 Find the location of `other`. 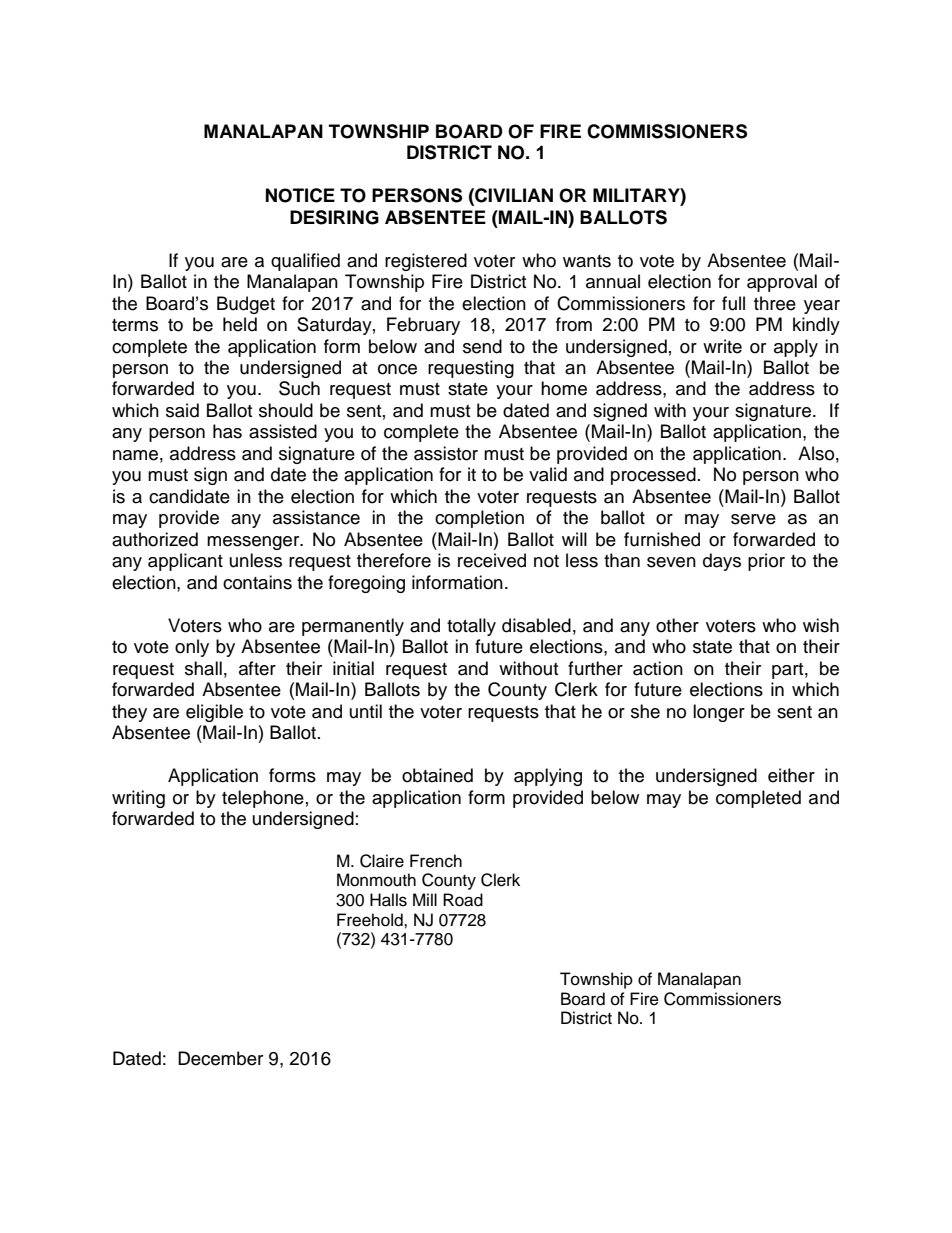

other is located at coordinates (677, 625).
